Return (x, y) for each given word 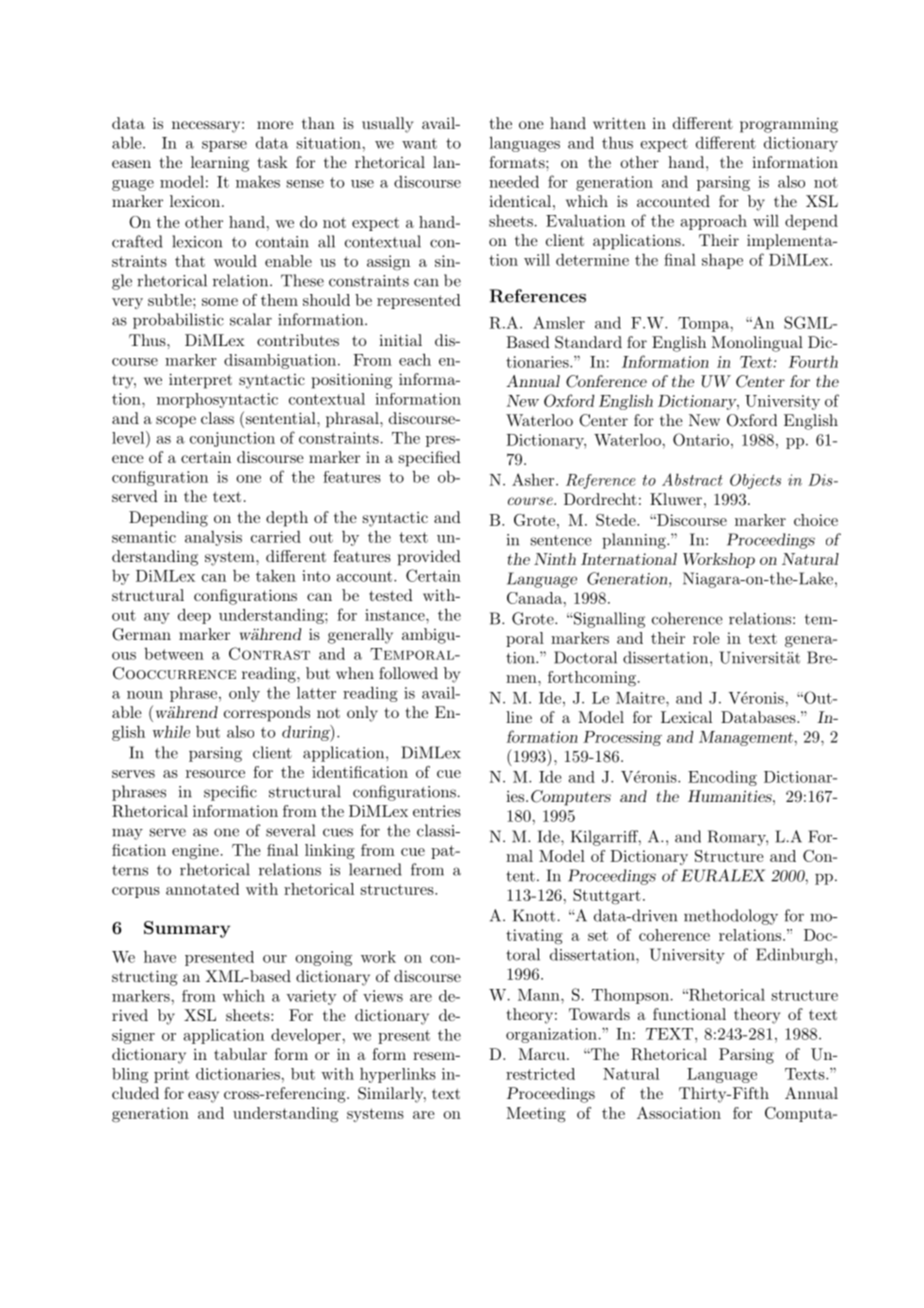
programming (789, 125)
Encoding (722, 778)
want (419, 143)
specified (430, 459)
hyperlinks (398, 1075)
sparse (224, 146)
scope (176, 422)
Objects (755, 481)
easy (203, 1097)
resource (215, 774)
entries (437, 811)
